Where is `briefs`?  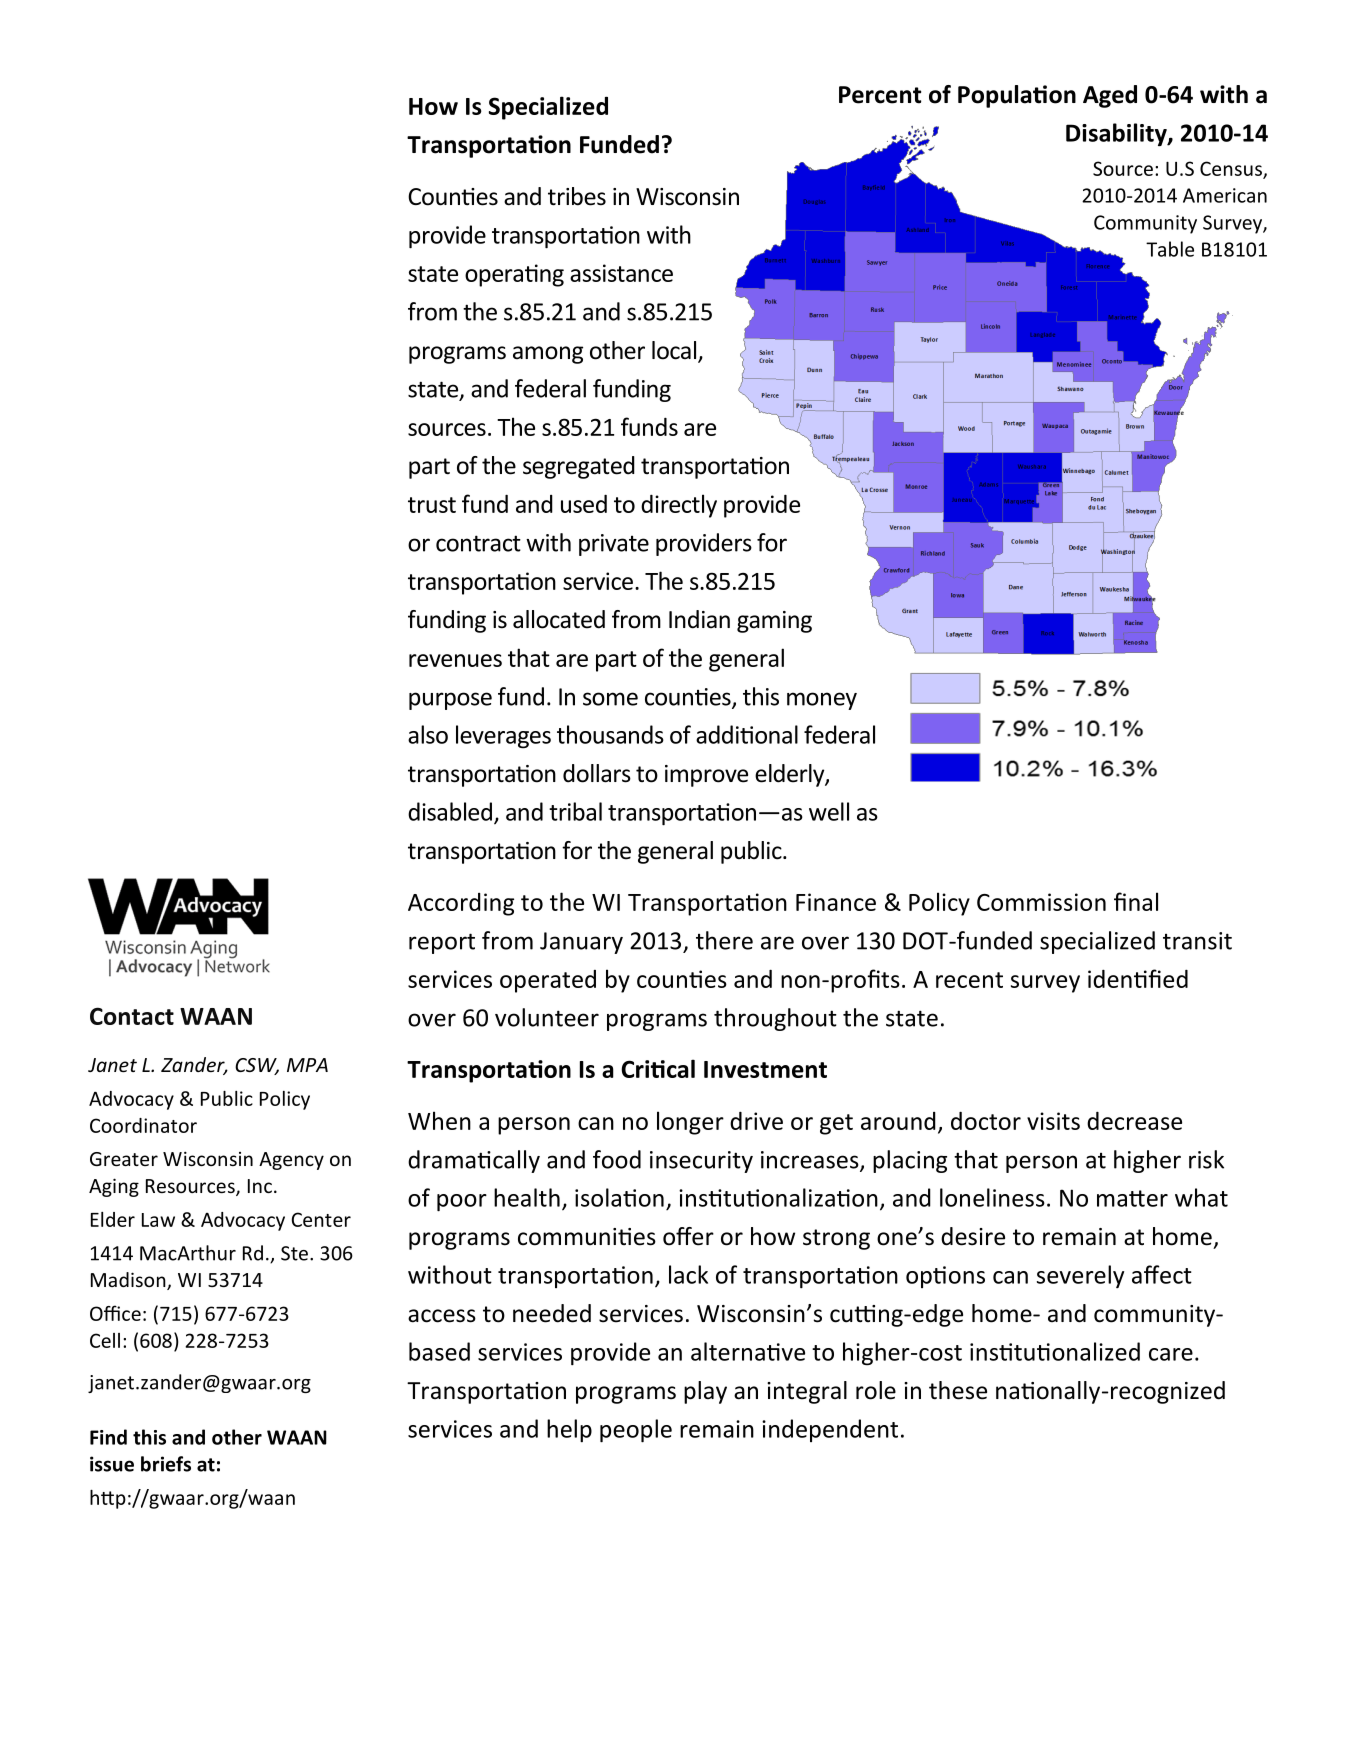
briefs is located at coordinates (166, 1464).
